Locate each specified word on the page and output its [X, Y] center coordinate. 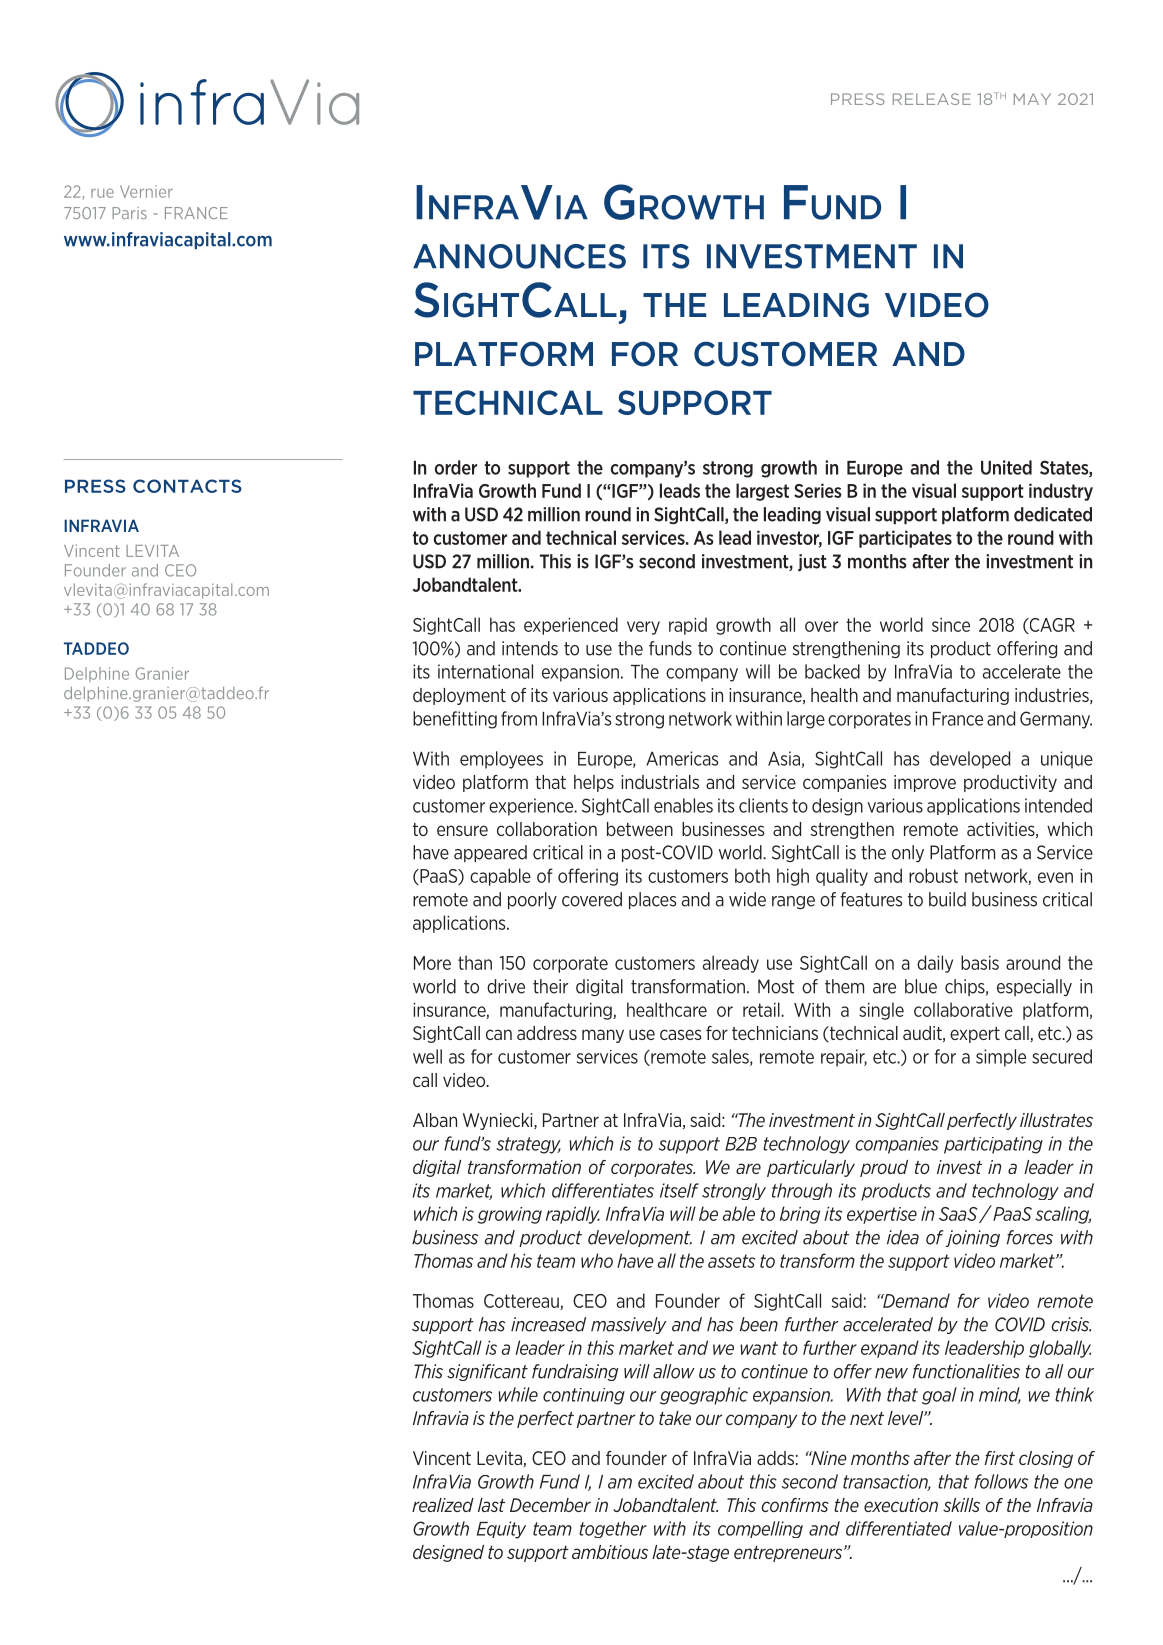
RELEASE [932, 99]
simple [1001, 1058]
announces [519, 256]
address [547, 1033]
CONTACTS [187, 486]
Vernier [146, 191]
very [643, 628]
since [951, 625]
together [613, 1529]
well [427, 1056]
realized [443, 1505]
